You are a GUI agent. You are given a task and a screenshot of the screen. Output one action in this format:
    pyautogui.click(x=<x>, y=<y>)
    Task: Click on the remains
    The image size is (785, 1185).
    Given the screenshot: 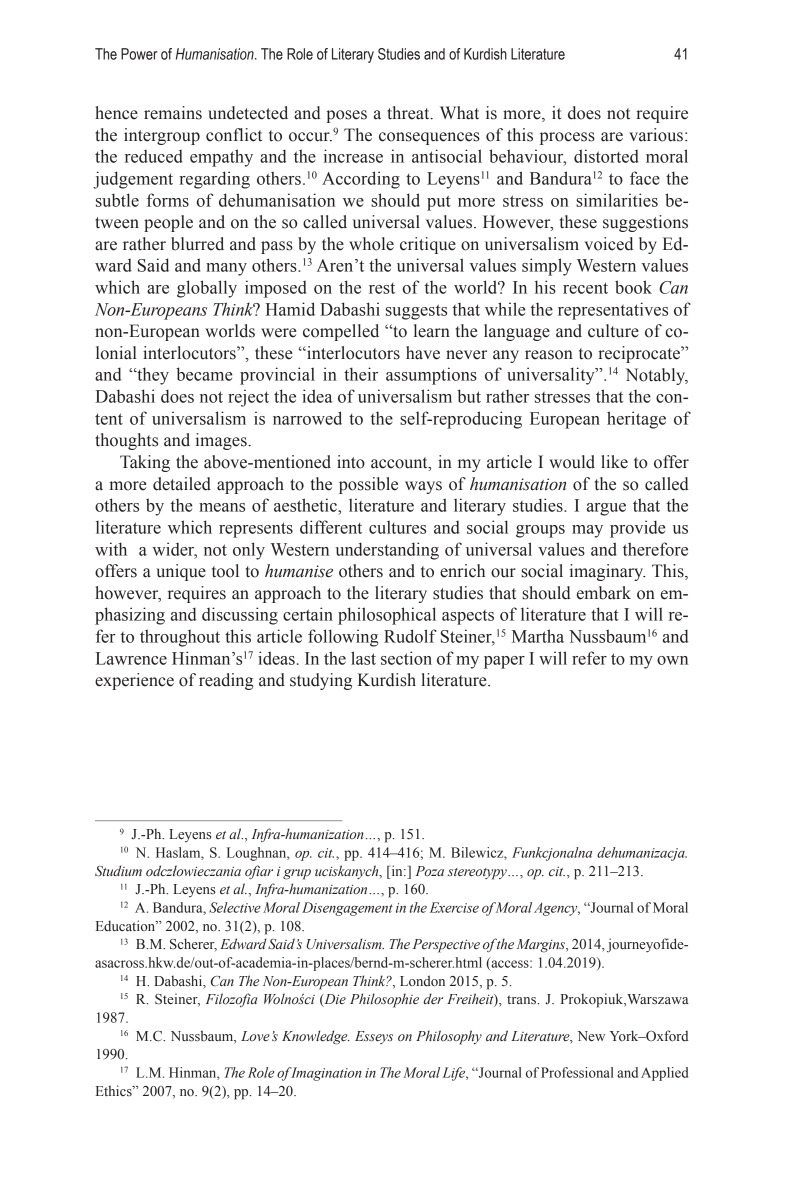 What is the action you would take?
    pyautogui.click(x=173, y=113)
